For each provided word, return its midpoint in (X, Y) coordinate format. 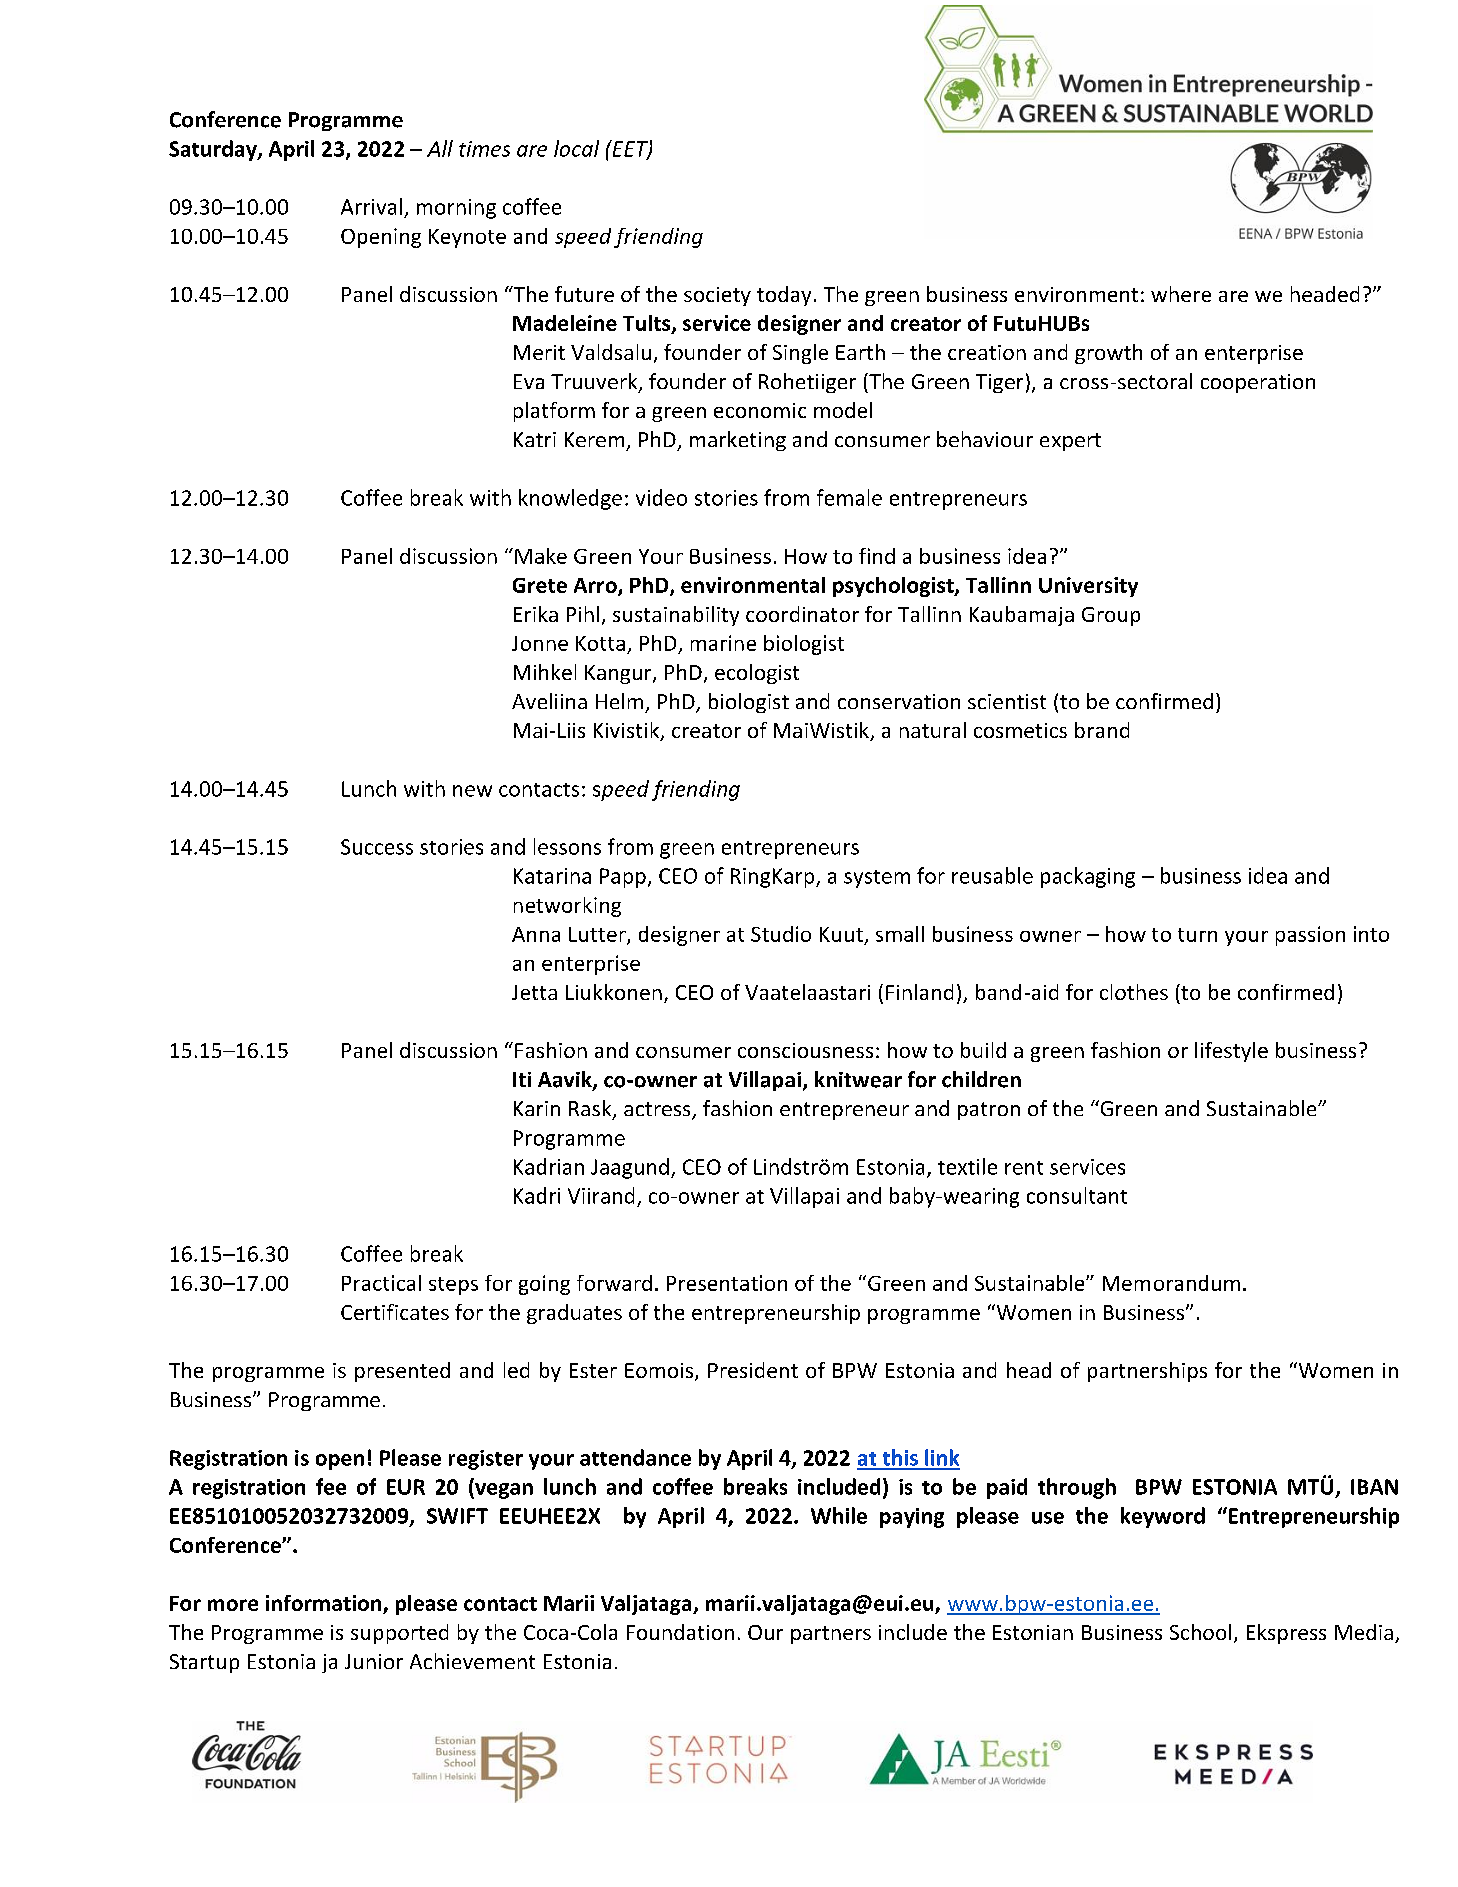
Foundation (680, 1632)
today (784, 296)
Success (377, 847)
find (877, 556)
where (1181, 294)
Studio (781, 934)
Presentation (727, 1283)
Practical (381, 1283)
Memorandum (1171, 1283)
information (323, 1603)
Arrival (371, 206)
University (1088, 587)
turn (1197, 935)
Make (541, 556)
